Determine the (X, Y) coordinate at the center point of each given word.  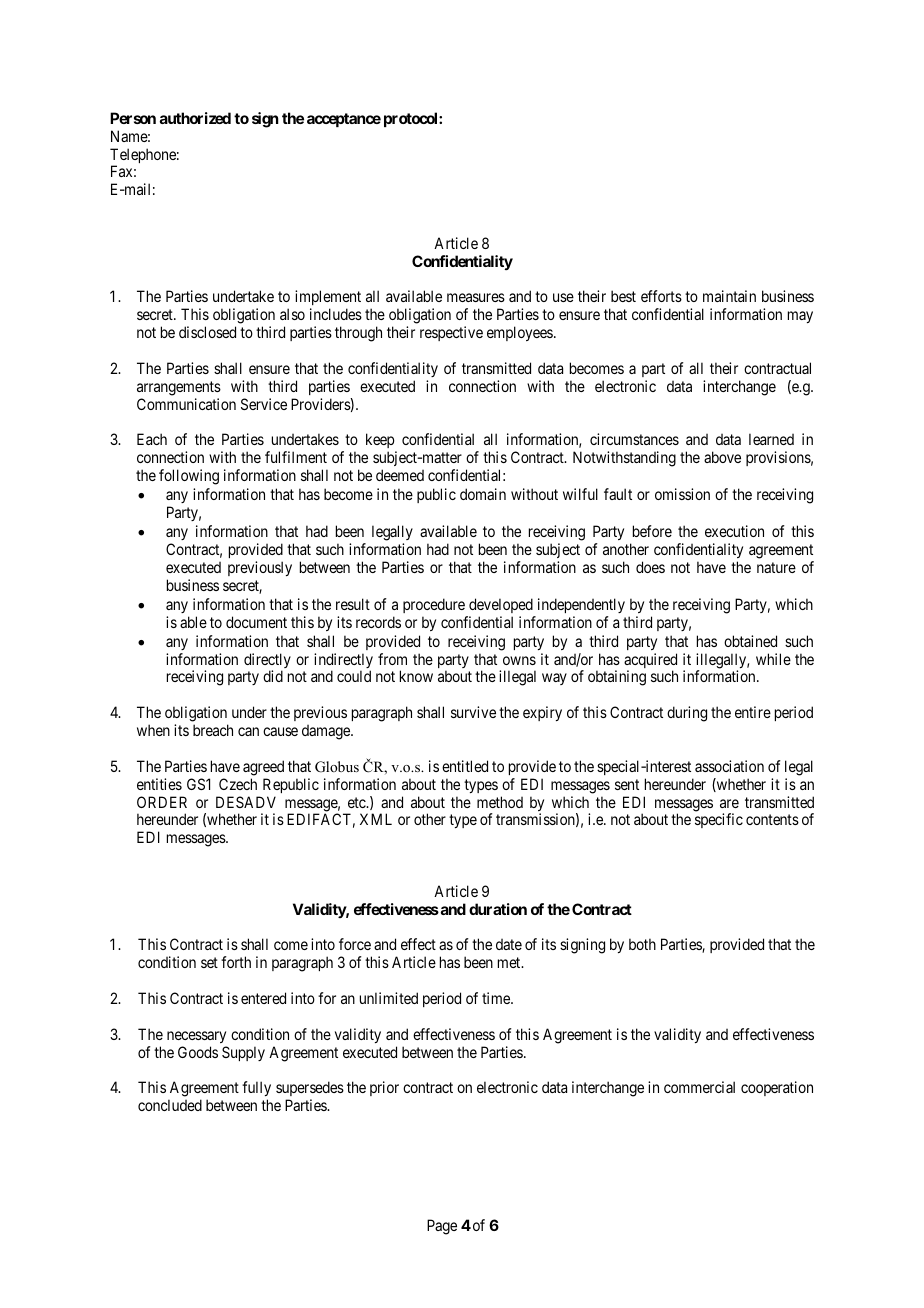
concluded (170, 1105)
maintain (729, 296)
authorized (195, 118)
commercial (699, 1087)
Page (442, 1227)
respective (451, 333)
